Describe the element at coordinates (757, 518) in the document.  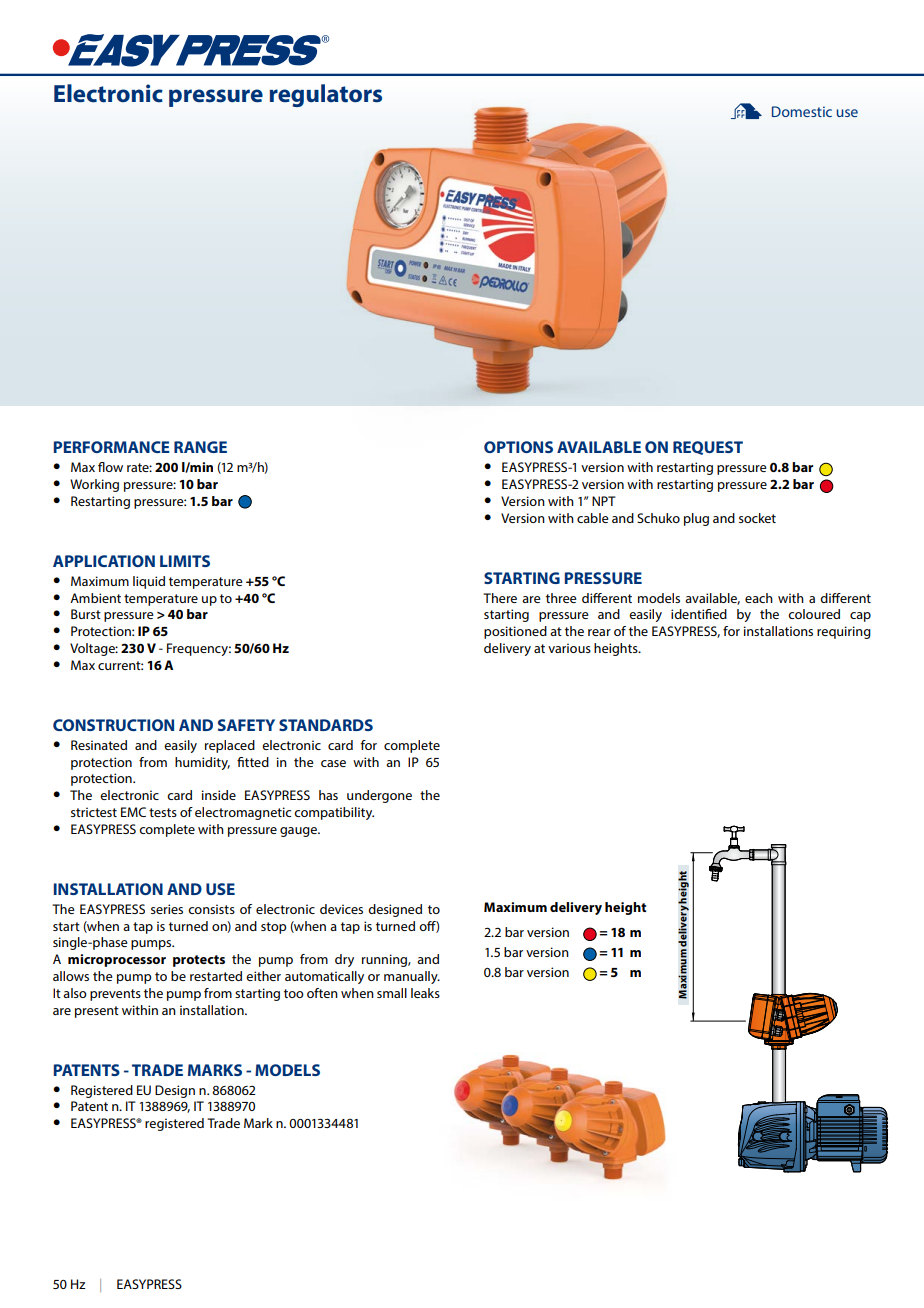
I see `socket` at that location.
